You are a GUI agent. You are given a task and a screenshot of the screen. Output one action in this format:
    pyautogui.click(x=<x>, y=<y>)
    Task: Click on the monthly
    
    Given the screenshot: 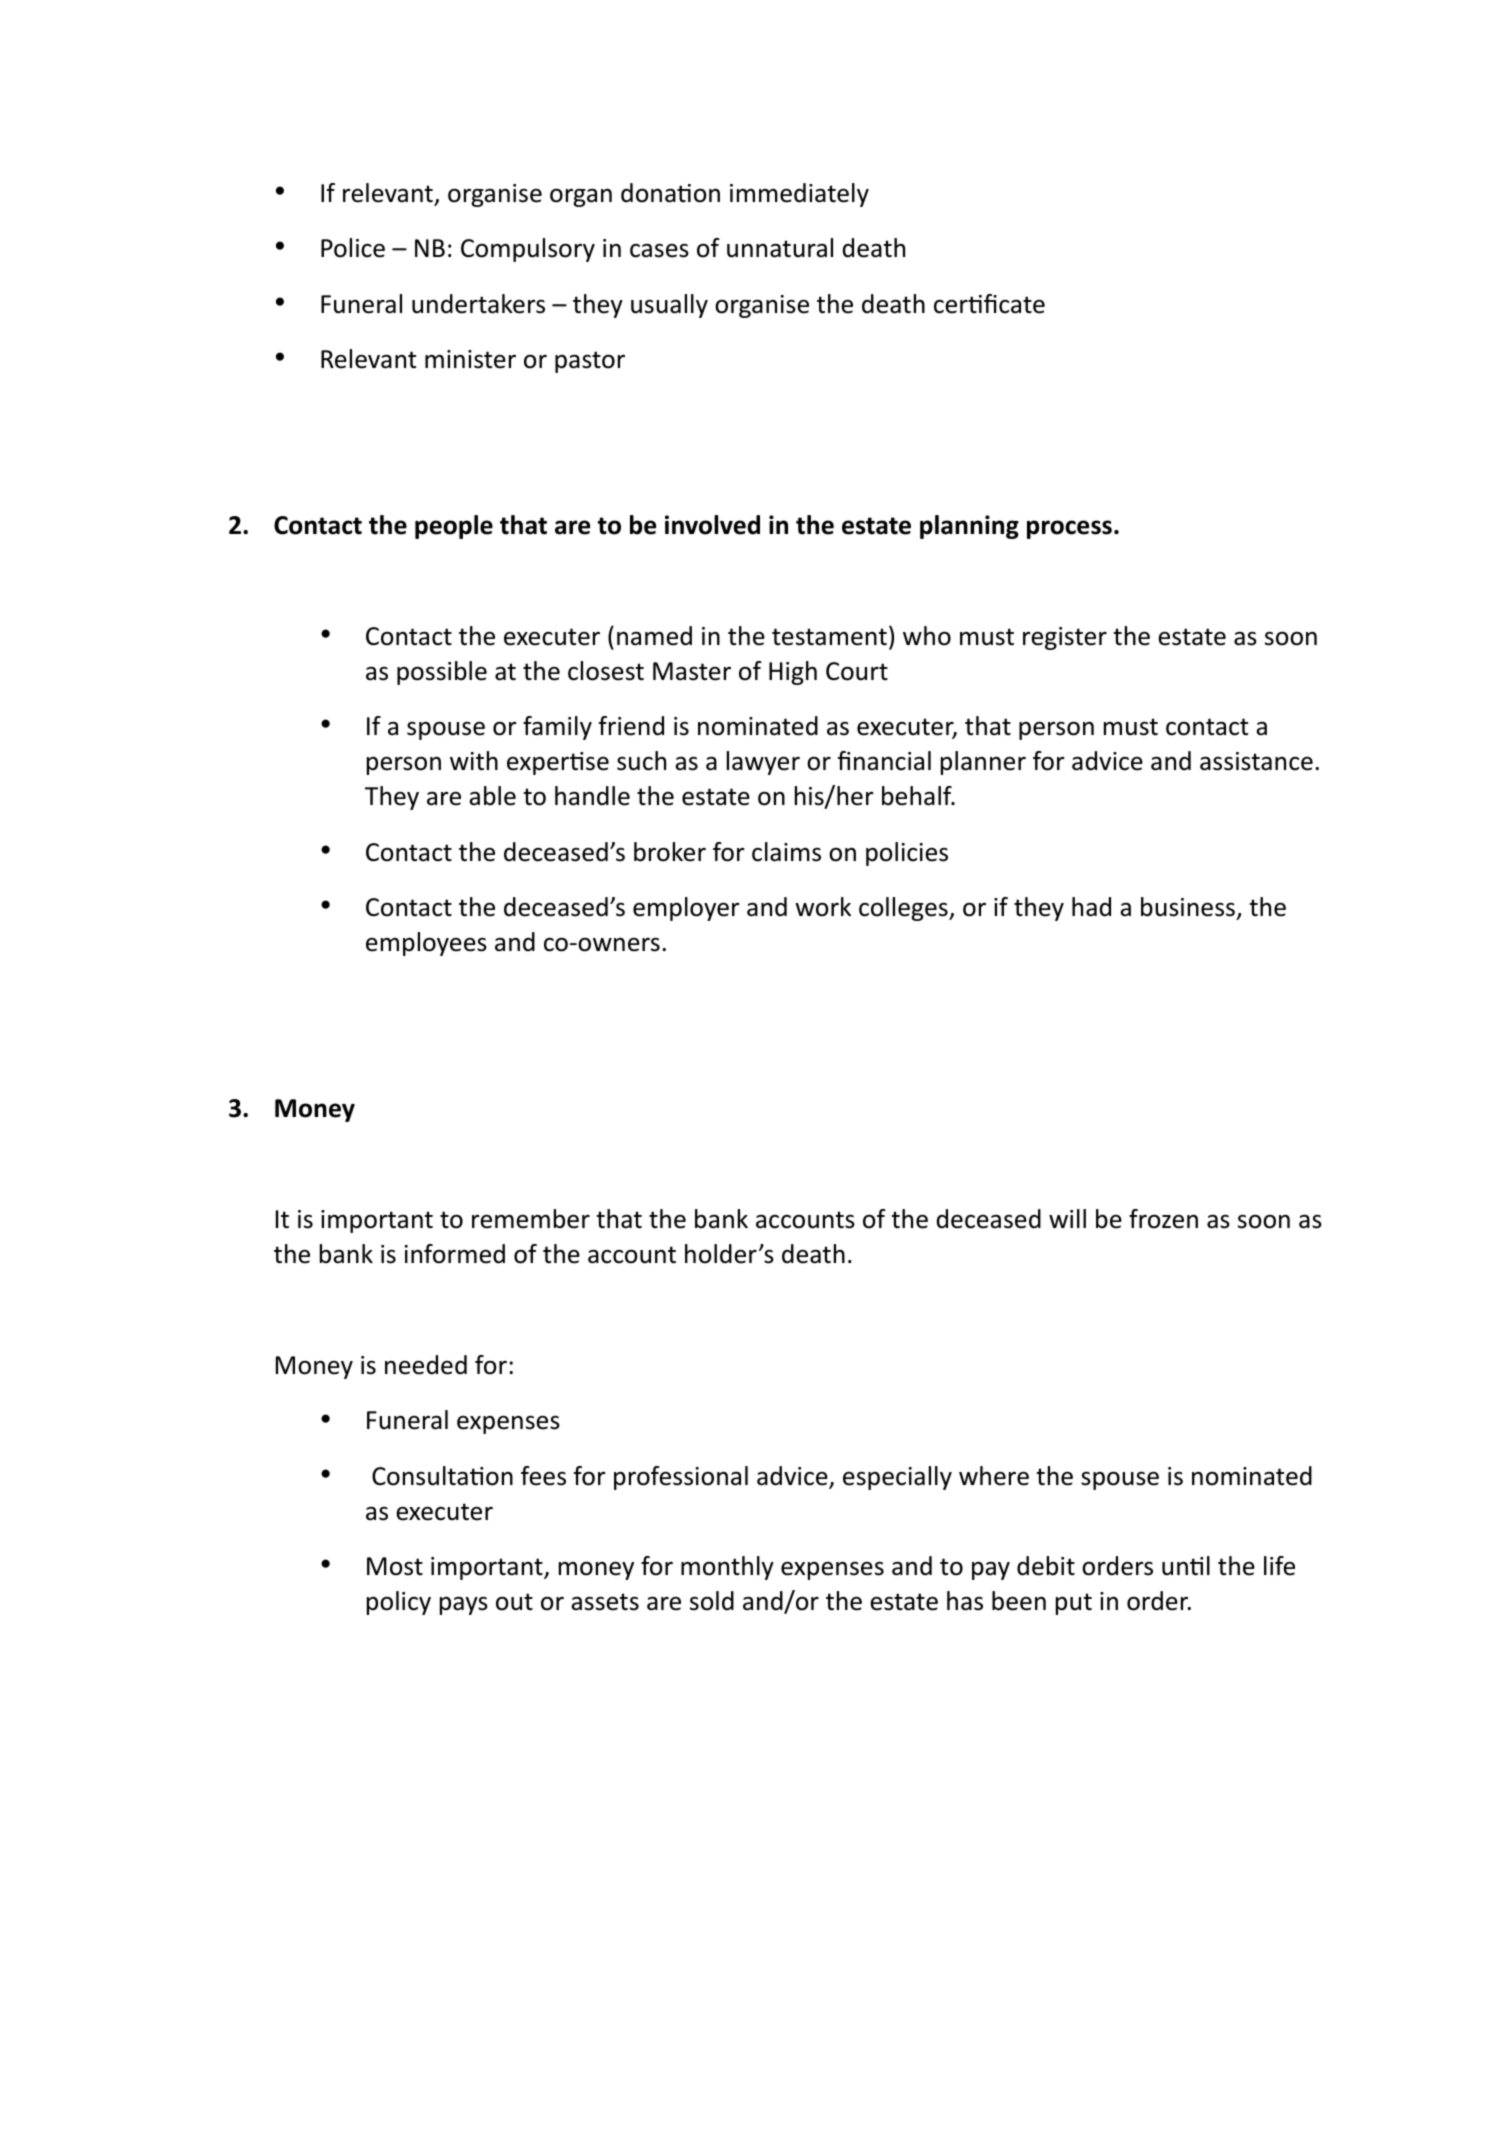 What is the action you would take?
    pyautogui.click(x=727, y=1568)
